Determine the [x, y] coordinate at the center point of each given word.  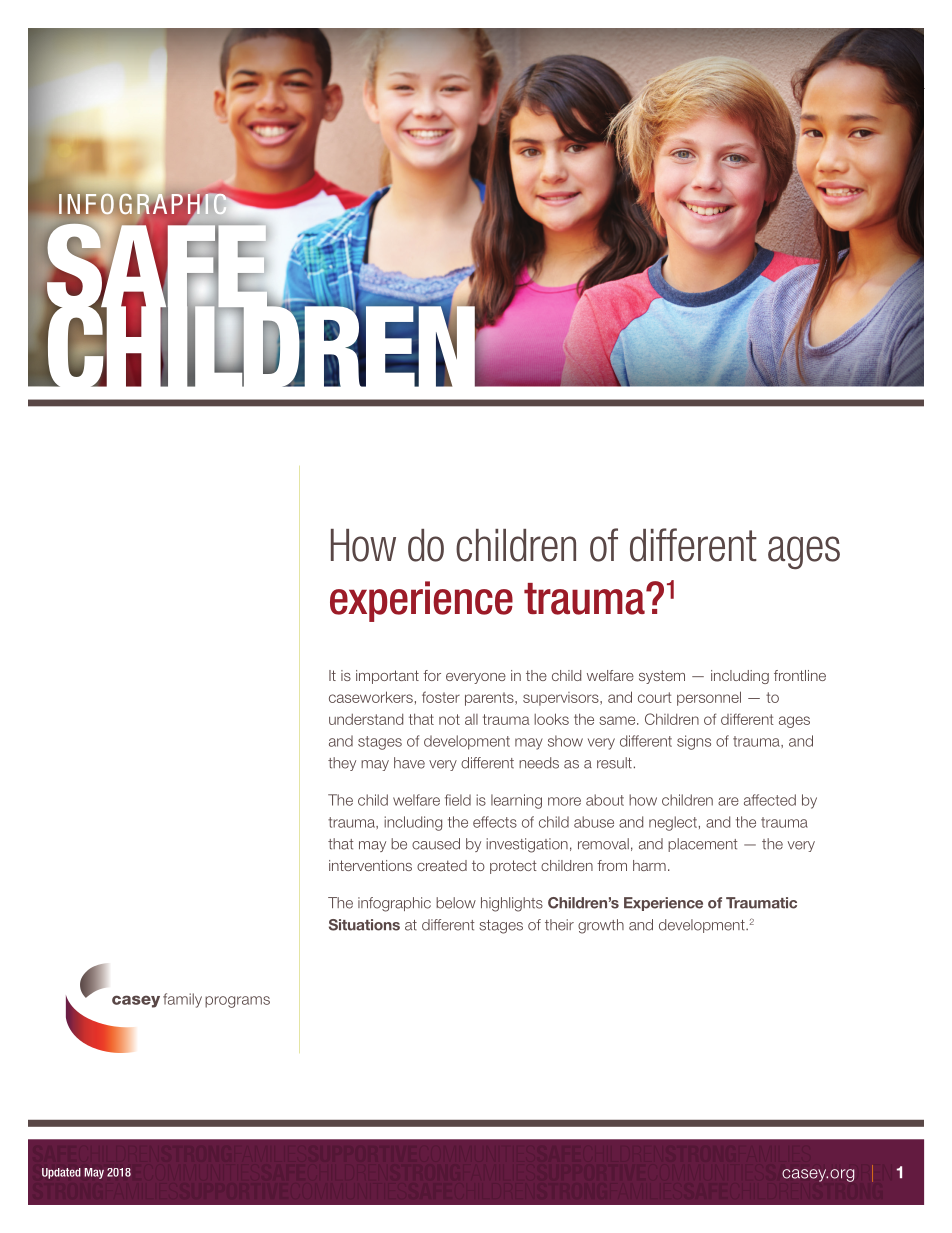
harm [649, 865]
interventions [370, 865]
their [559, 925]
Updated [61, 1173]
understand [366, 719]
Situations [364, 925]
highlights [512, 904]
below [456, 903]
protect [513, 867]
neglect [673, 823]
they [342, 764]
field [458, 800]
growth [601, 926]
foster [441, 697]
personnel [709, 698]
